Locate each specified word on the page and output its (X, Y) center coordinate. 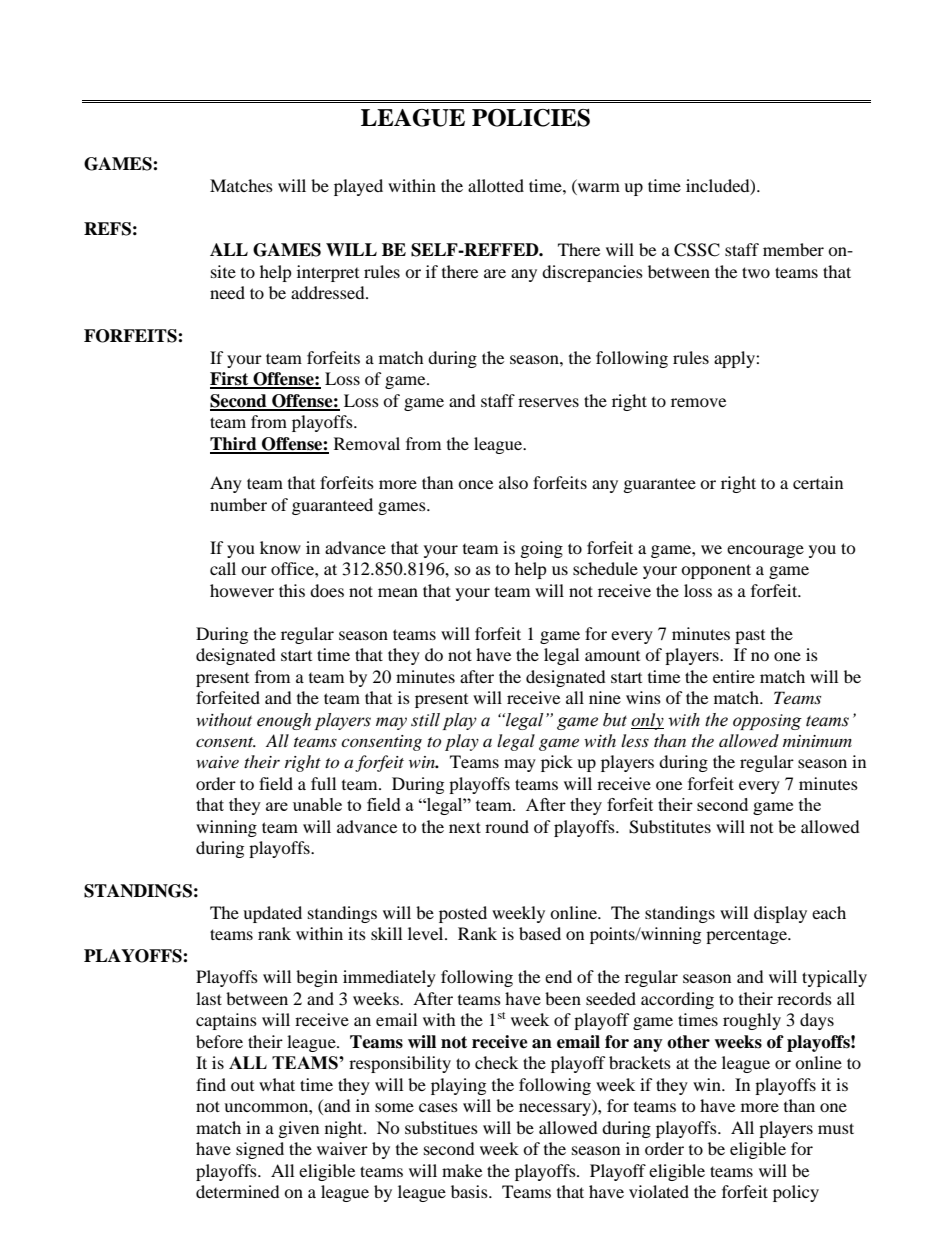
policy (796, 1193)
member (793, 249)
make (462, 1170)
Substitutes (670, 827)
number (238, 504)
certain (818, 482)
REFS (107, 229)
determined (238, 1191)
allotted (496, 185)
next (465, 827)
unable (317, 804)
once (475, 484)
